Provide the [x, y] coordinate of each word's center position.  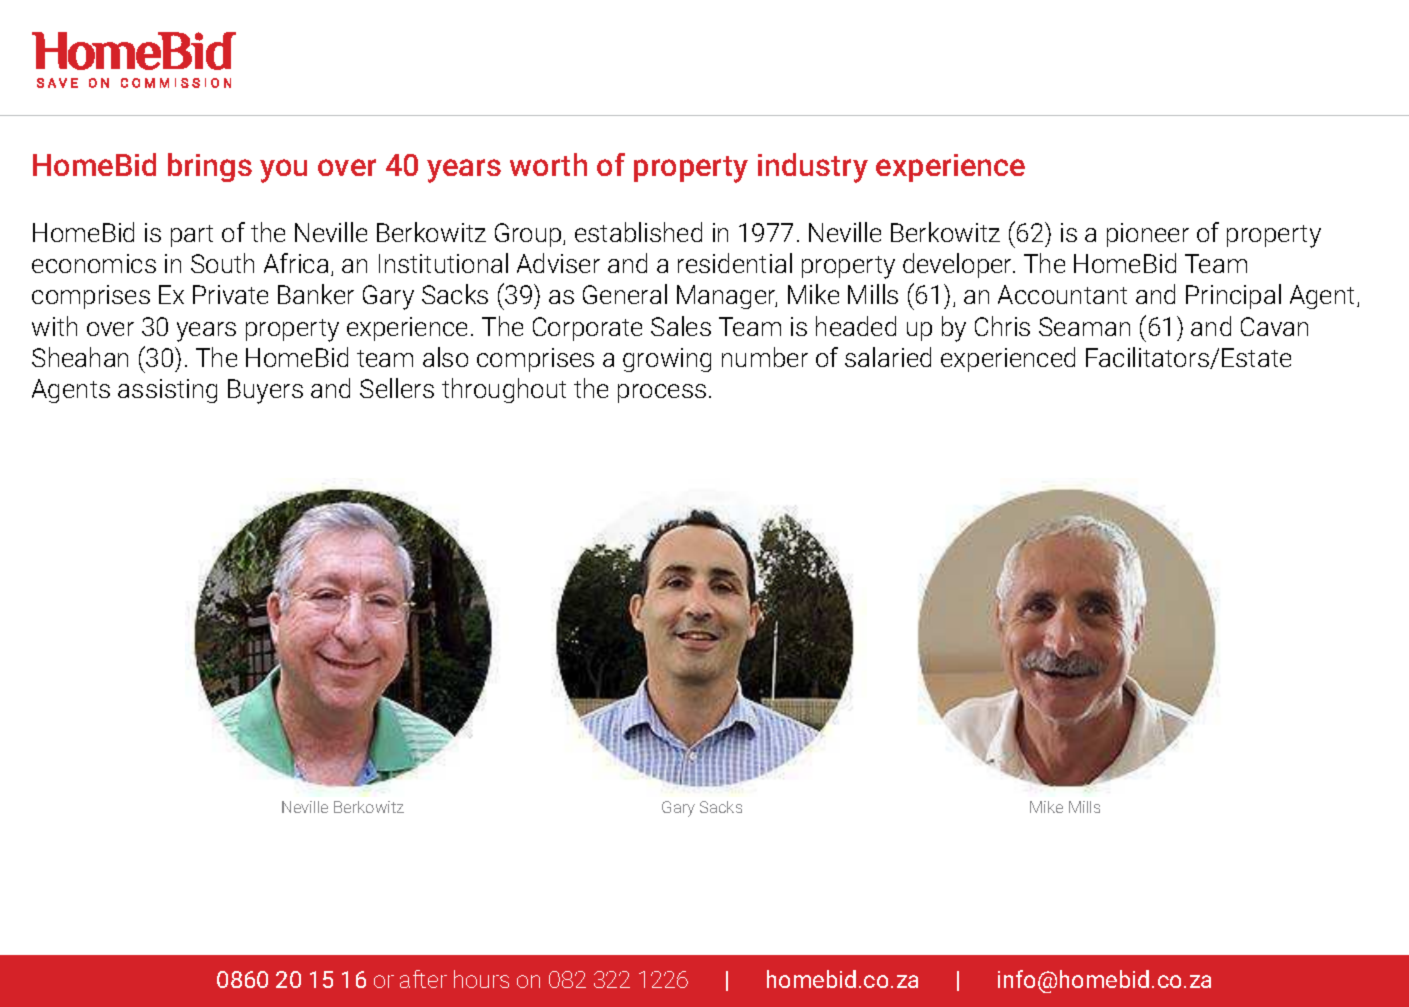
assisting [167, 391]
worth [548, 164]
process [662, 393]
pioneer [1148, 235]
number [765, 357]
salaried [888, 357]
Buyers [265, 391]
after [423, 979]
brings [210, 167]
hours [481, 979]
